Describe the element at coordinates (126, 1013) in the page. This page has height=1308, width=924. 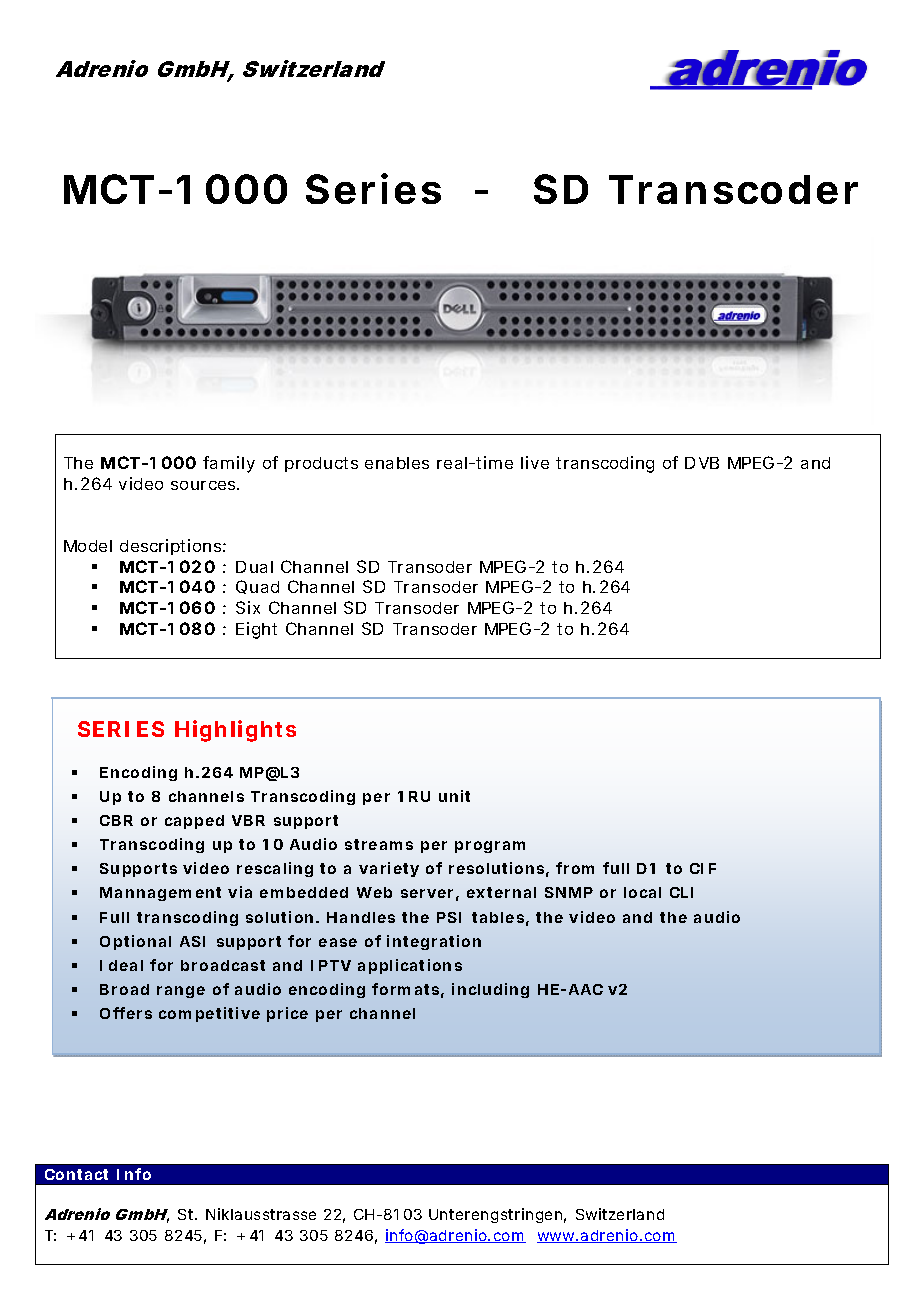
I see `Offers` at that location.
